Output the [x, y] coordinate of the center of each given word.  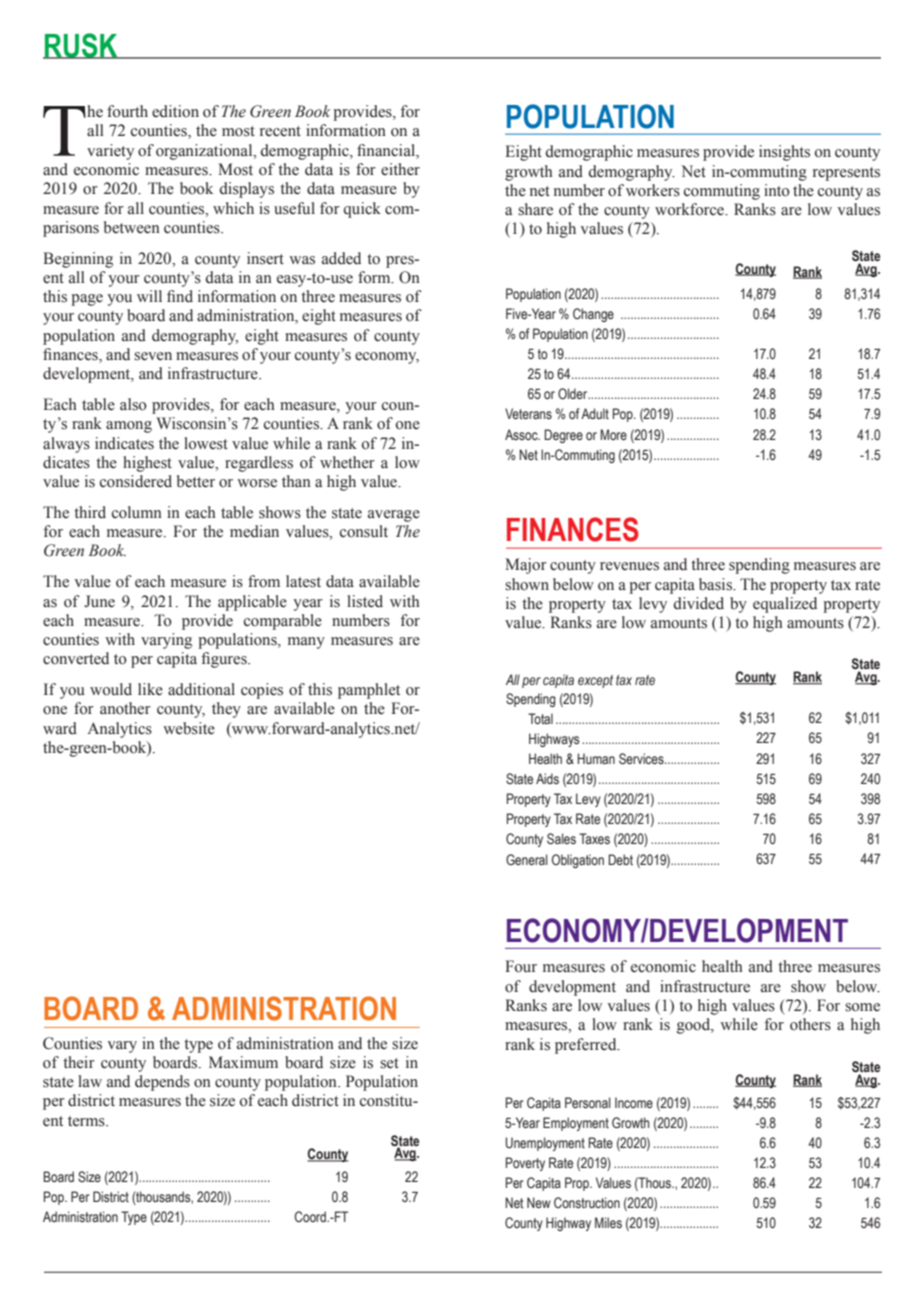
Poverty [525, 1164]
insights [784, 153]
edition [175, 111]
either [400, 169]
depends [162, 1083]
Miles [608, 1222]
